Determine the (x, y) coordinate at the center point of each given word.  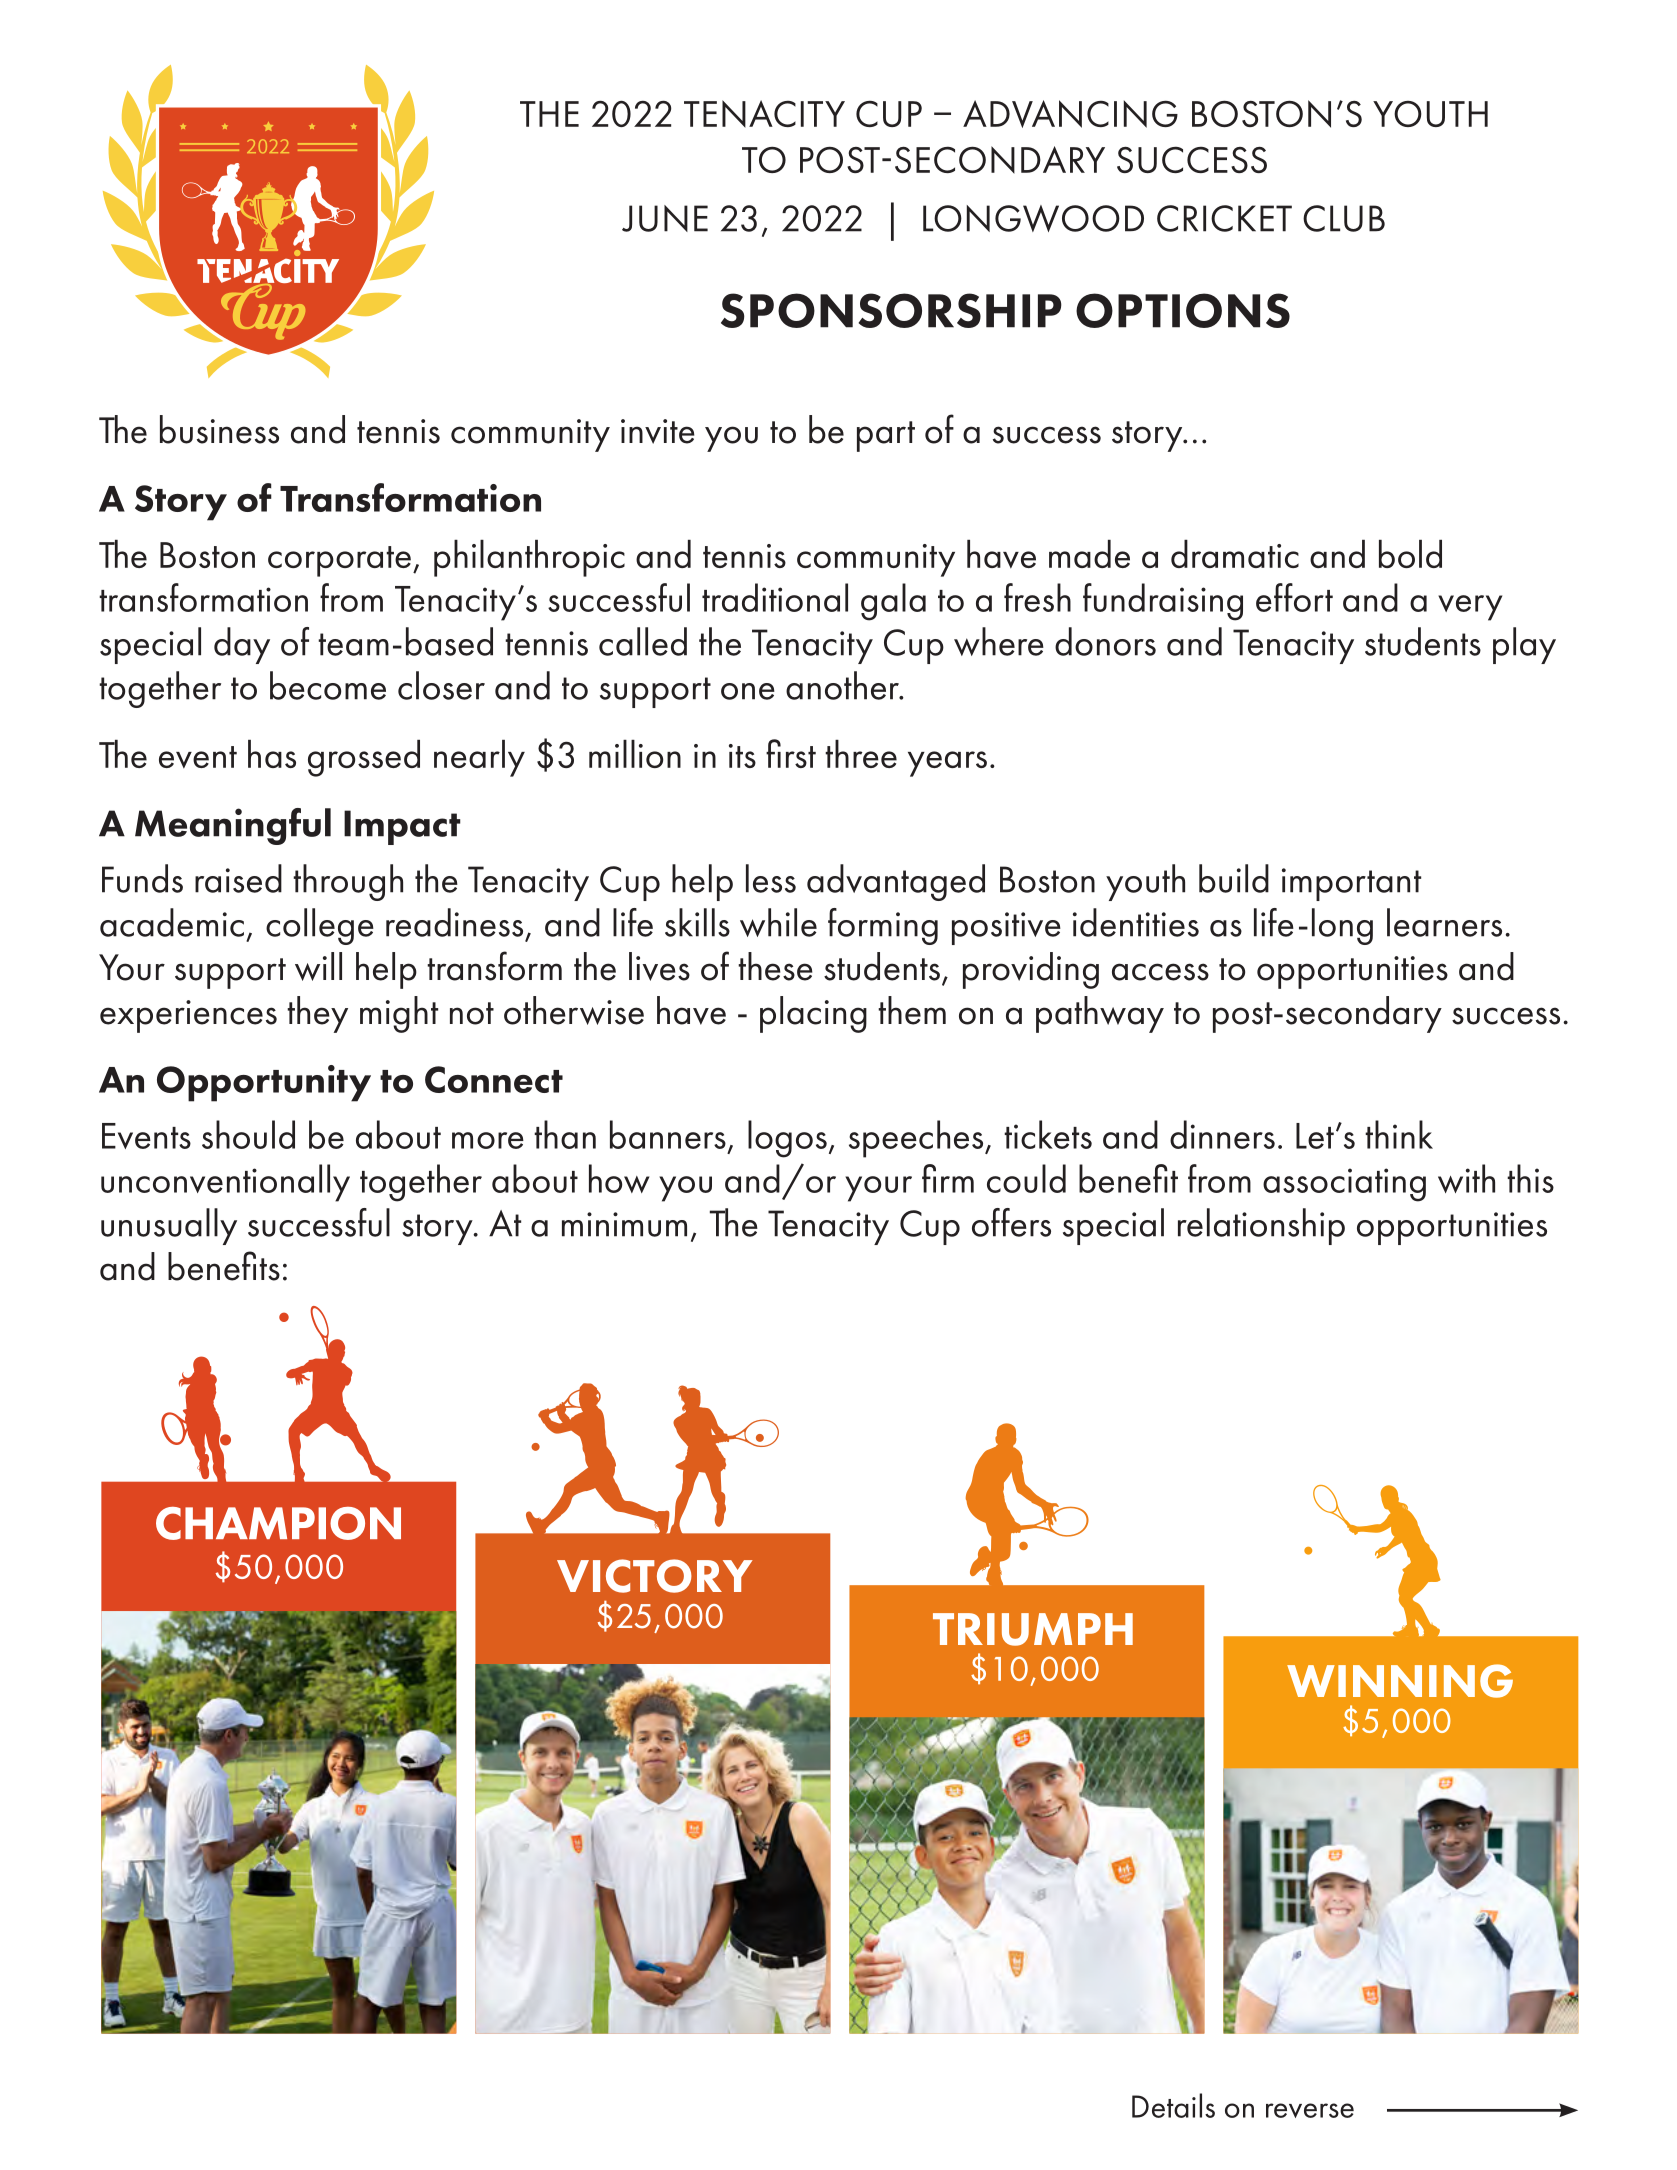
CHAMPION (278, 1523)
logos (787, 1139)
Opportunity (264, 1083)
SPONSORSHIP (891, 310)
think (1399, 1134)
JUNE (665, 218)
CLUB (1344, 218)
